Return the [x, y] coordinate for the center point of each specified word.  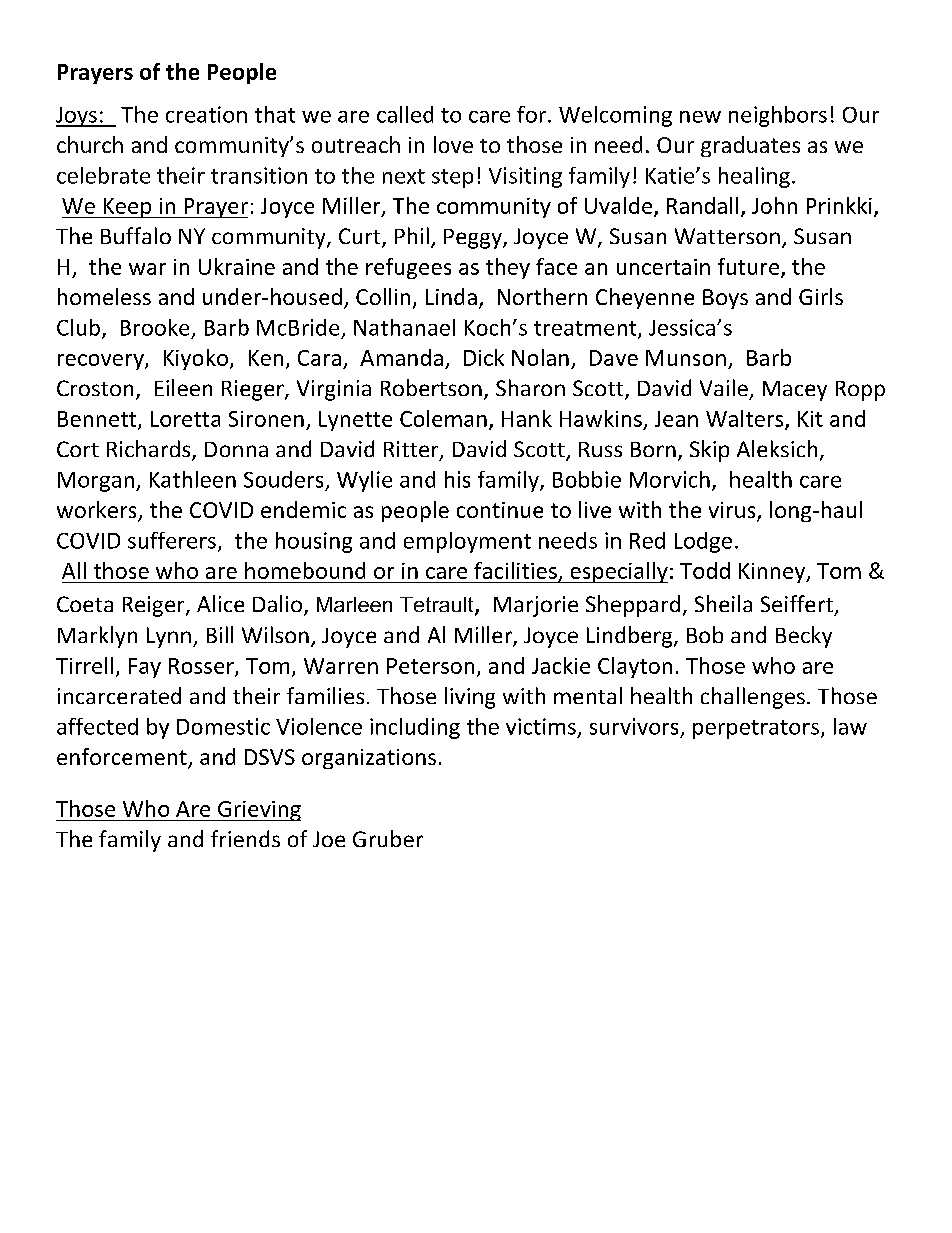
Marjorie [536, 606]
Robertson [431, 387]
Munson [686, 358]
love [453, 144]
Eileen [183, 387]
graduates [750, 146]
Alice [220, 603]
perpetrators [756, 729]
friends [245, 838]
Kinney [773, 573]
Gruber [388, 838]
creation [206, 114]
